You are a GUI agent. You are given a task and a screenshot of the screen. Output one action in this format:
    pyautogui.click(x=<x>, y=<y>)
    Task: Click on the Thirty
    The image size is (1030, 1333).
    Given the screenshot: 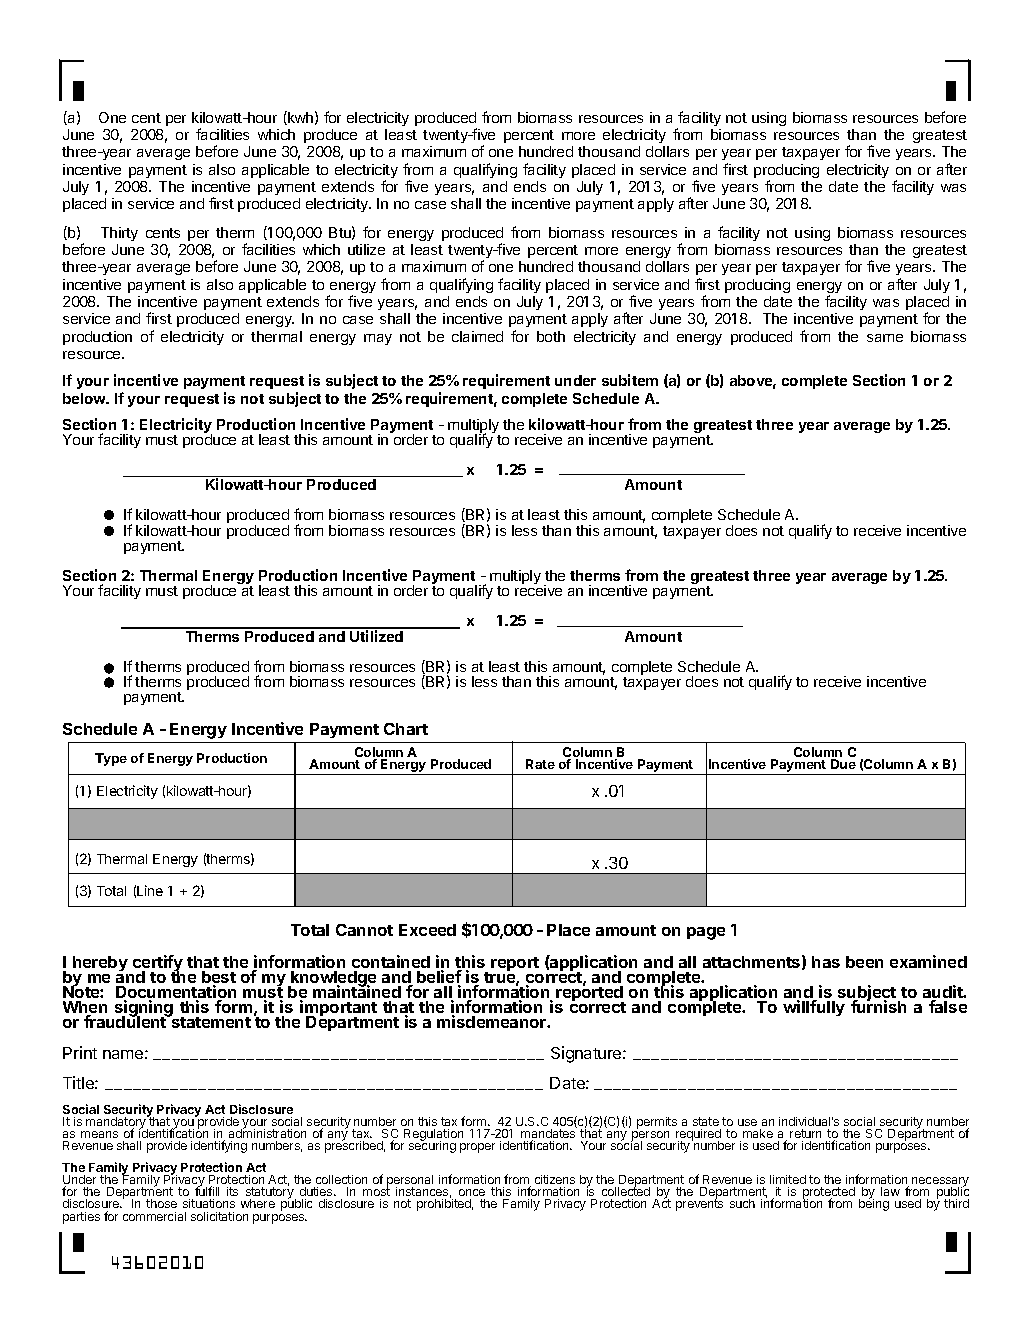 What is the action you would take?
    pyautogui.click(x=119, y=234)
